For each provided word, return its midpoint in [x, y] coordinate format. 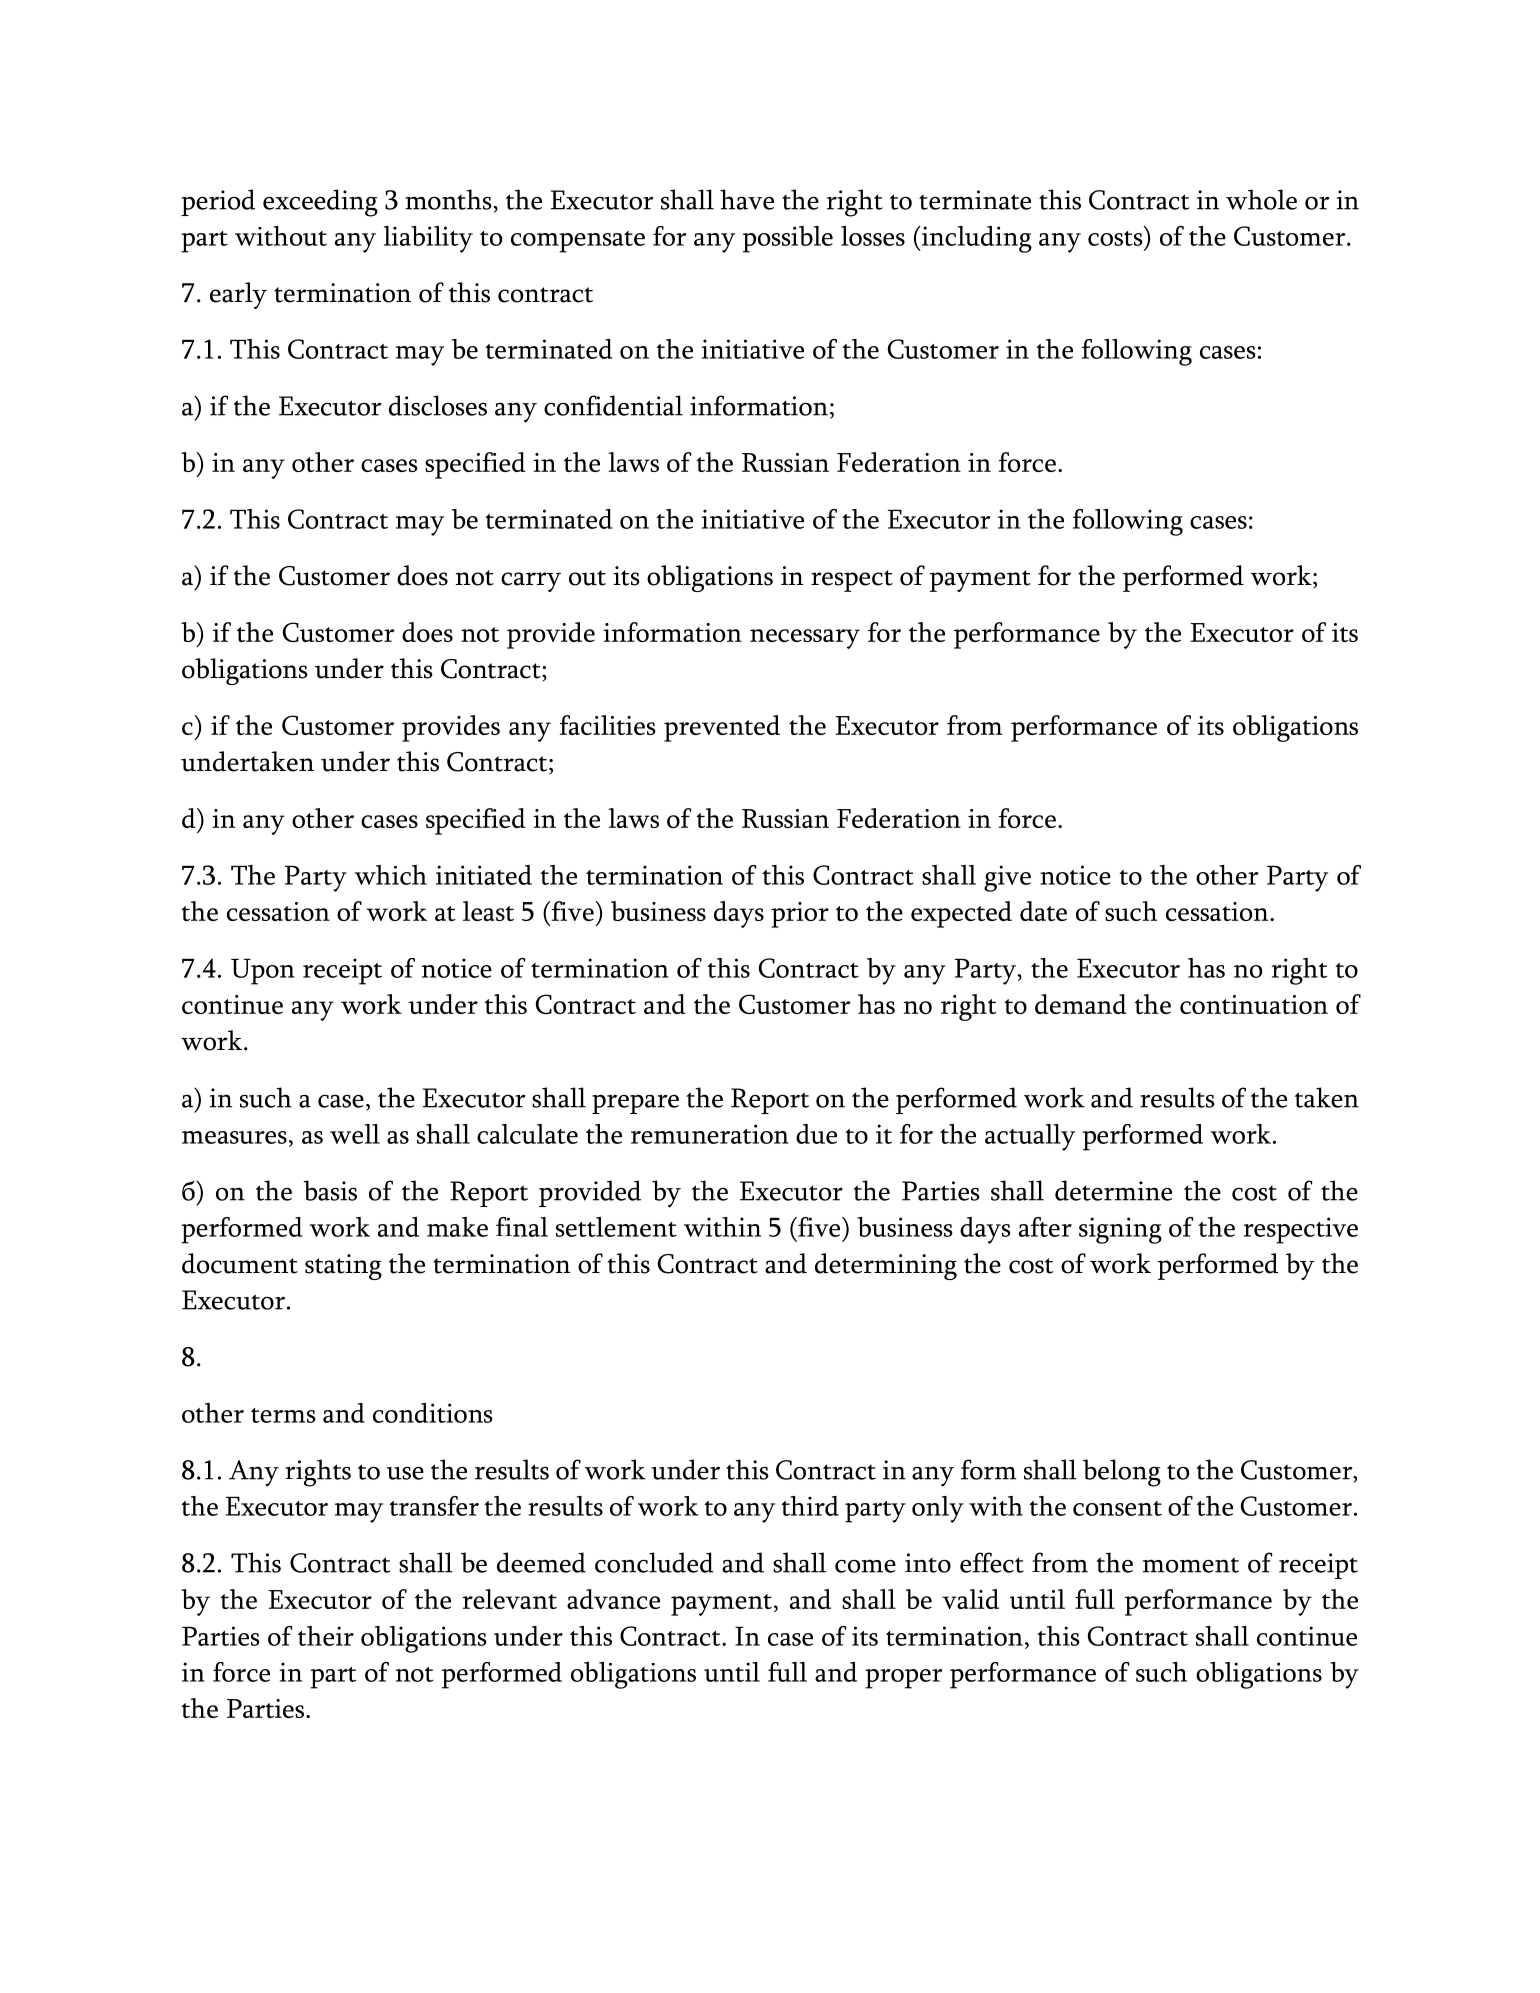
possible [788, 239]
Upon [263, 972]
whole [1261, 199]
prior [800, 915]
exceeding [320, 203]
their [326, 1636]
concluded [654, 1562]
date [1043, 911]
